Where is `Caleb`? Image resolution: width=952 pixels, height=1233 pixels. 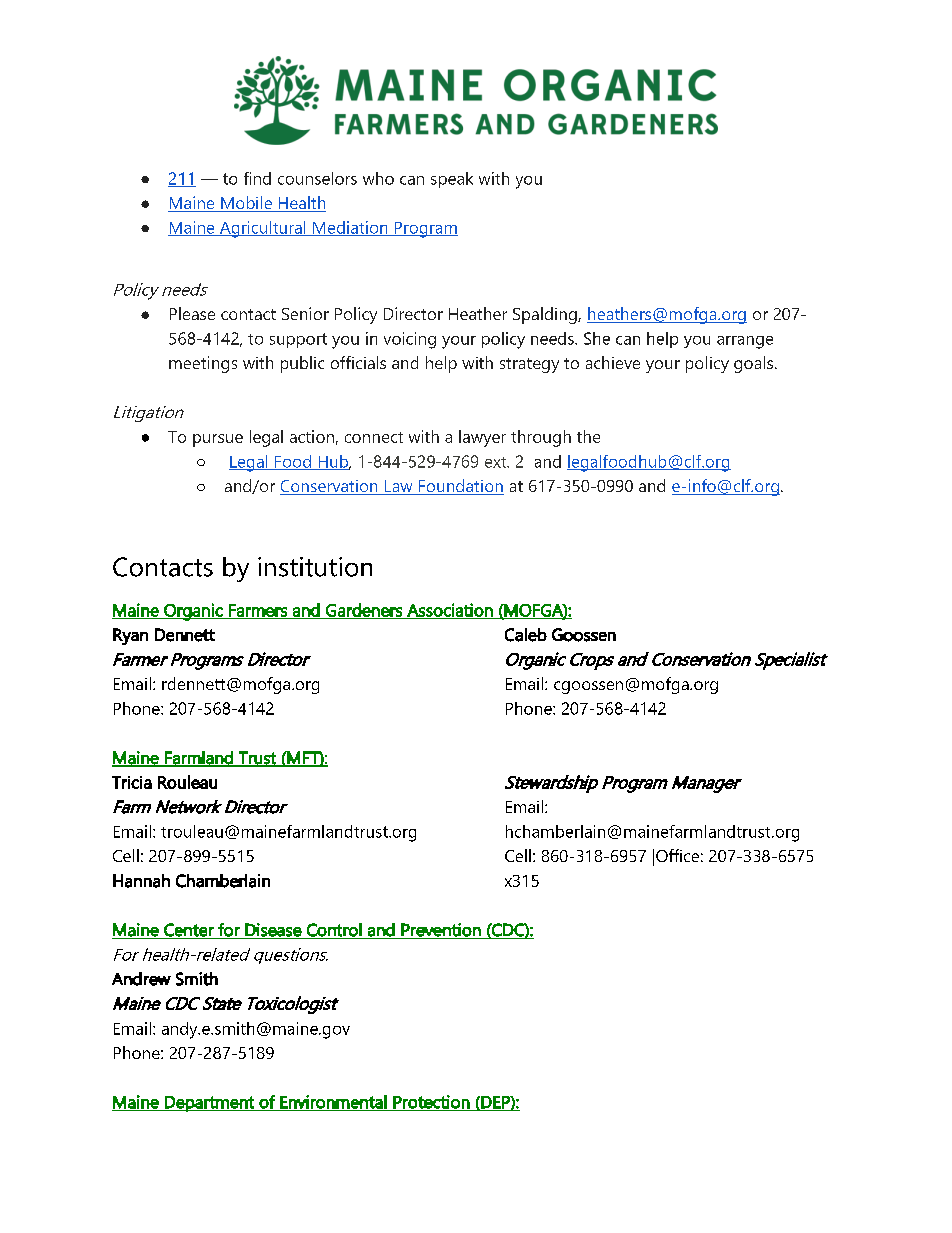 Caleb is located at coordinates (526, 635).
